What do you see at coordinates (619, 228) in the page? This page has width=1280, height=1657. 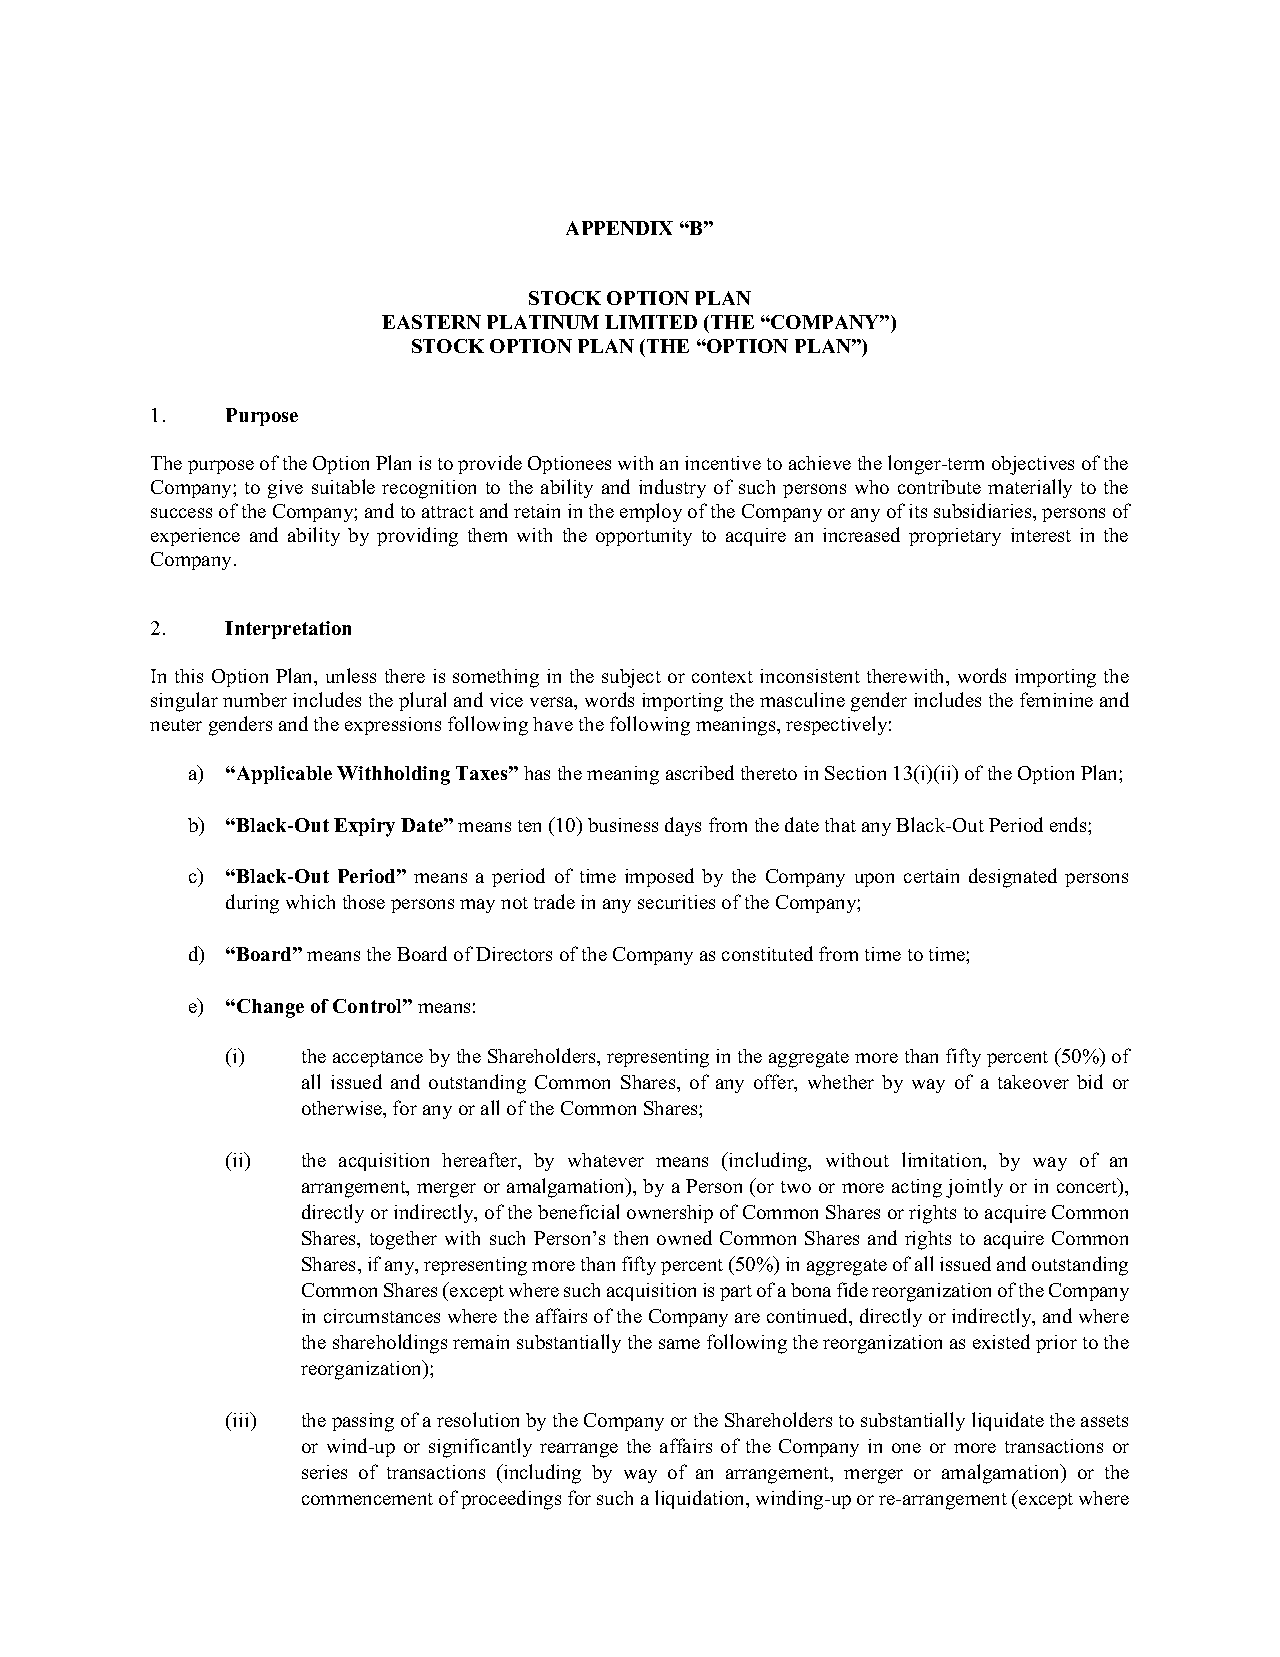 I see `APPENDIX` at bounding box center [619, 228].
